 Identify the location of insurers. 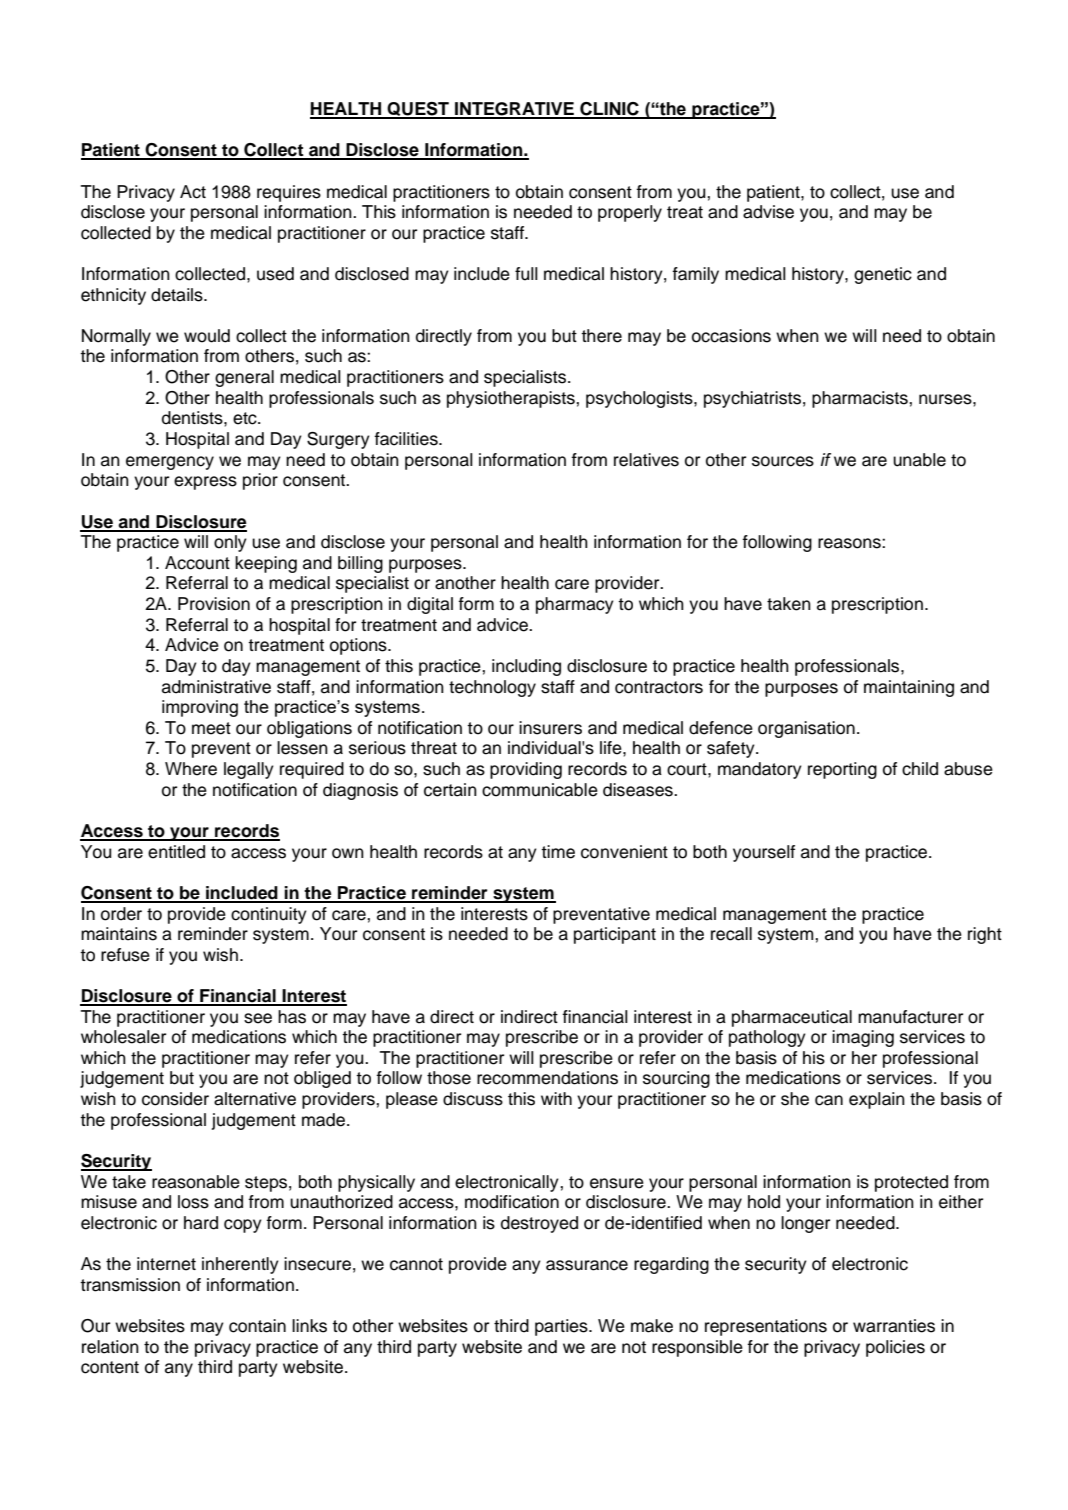
(550, 728).
